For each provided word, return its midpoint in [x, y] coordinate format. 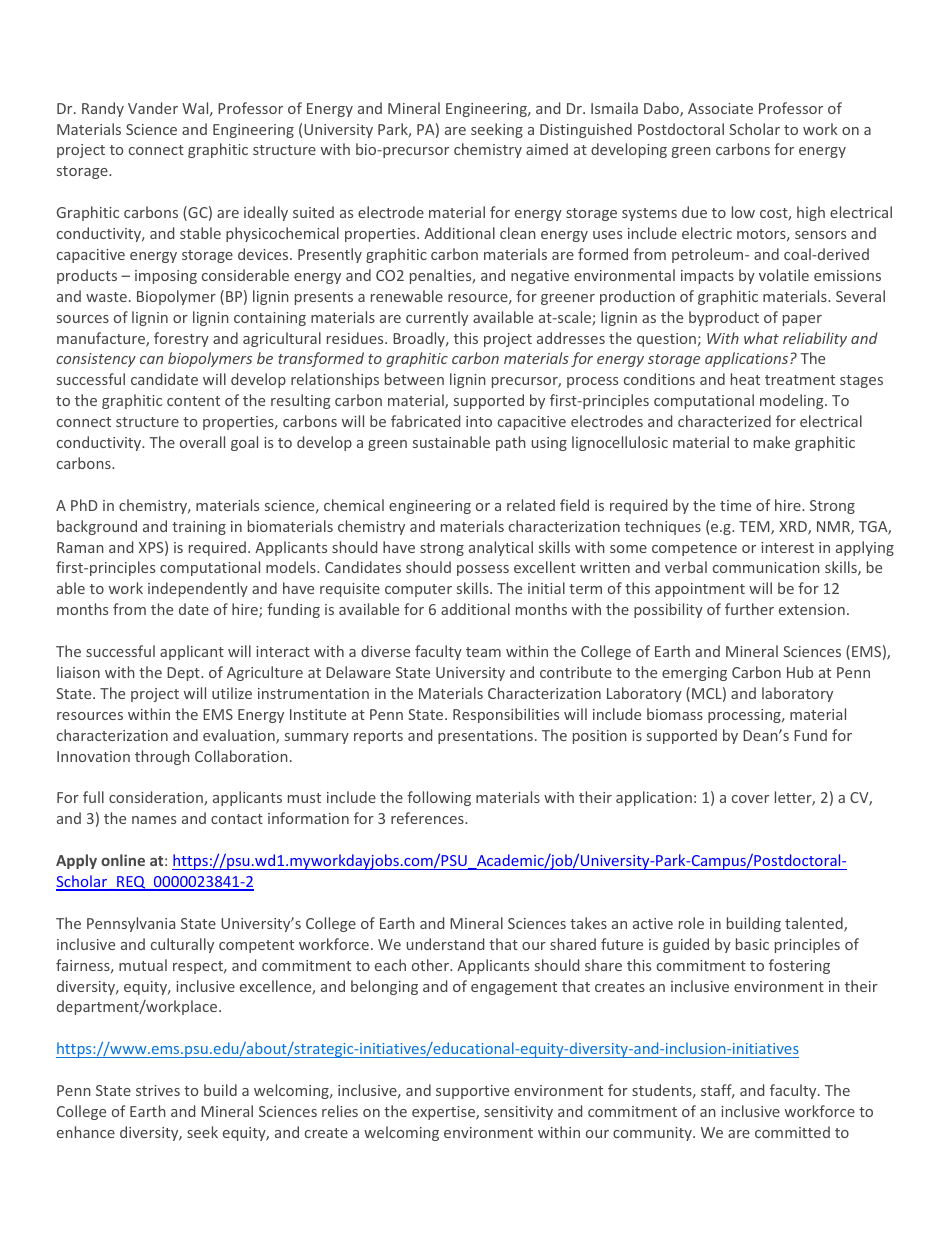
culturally [182, 945]
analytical [501, 548]
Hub [800, 672]
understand [445, 944]
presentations [485, 737]
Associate [720, 108]
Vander [153, 108]
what [761, 338]
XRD [794, 528]
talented [815, 924]
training [199, 528]
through [162, 757]
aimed [547, 149]
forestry [181, 339]
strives [158, 1090]
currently [437, 318]
